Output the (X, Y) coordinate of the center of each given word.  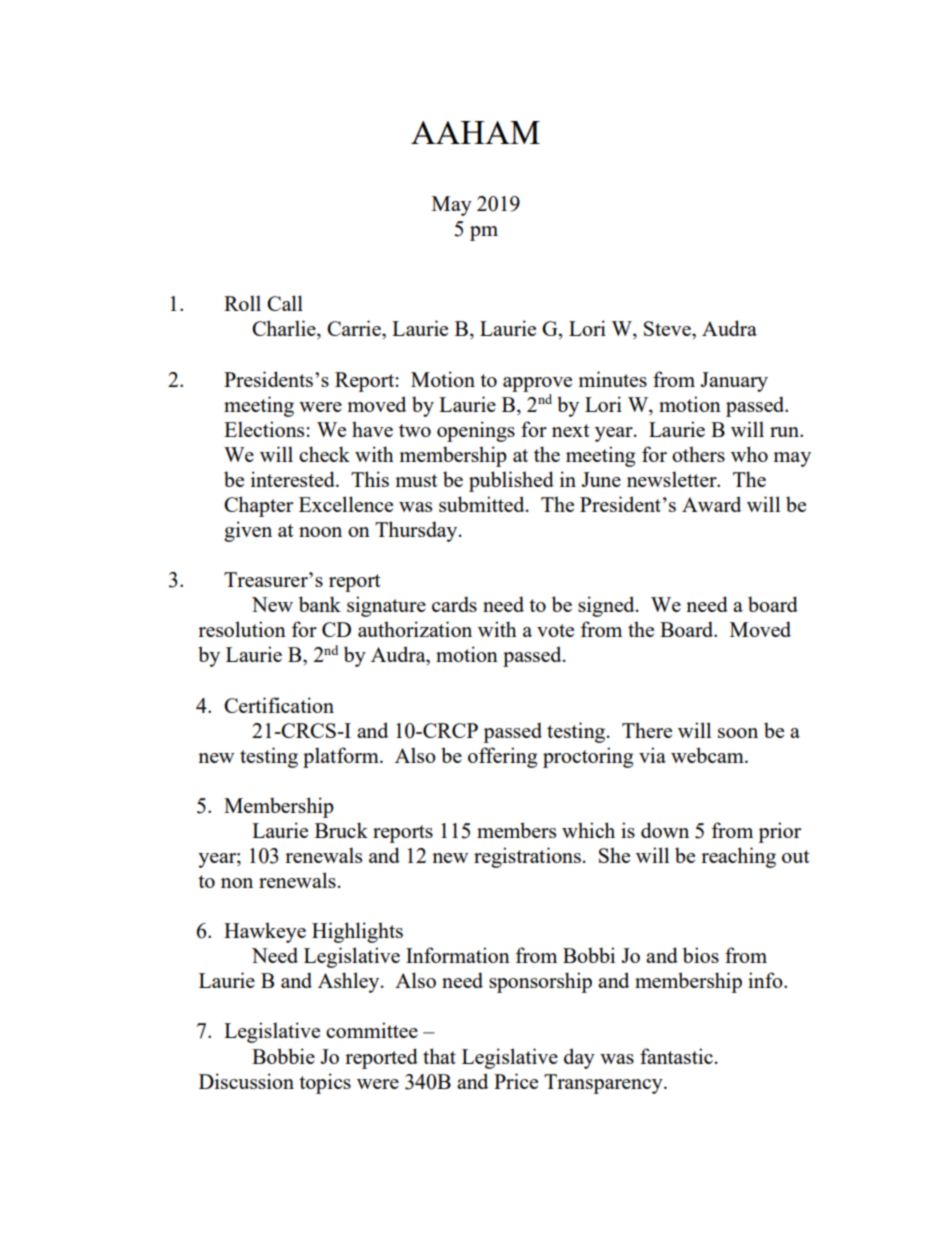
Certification (279, 705)
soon (738, 733)
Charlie (285, 329)
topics (325, 1083)
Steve (668, 328)
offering (502, 757)
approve (537, 384)
